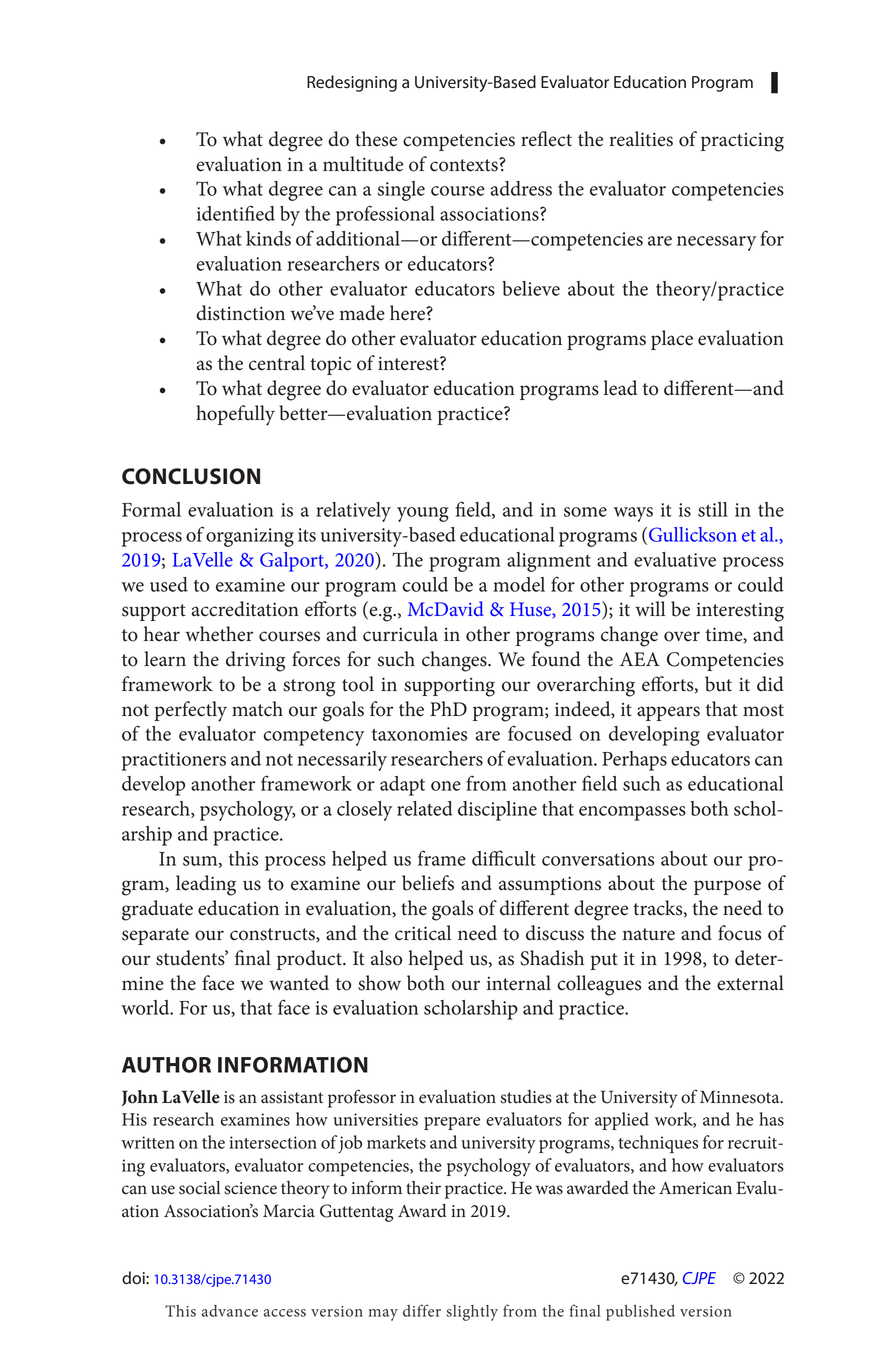 This screenshot has width=896, height=1345. Describe the element at coordinates (236, 213) in the screenshot. I see `identified` at that location.
